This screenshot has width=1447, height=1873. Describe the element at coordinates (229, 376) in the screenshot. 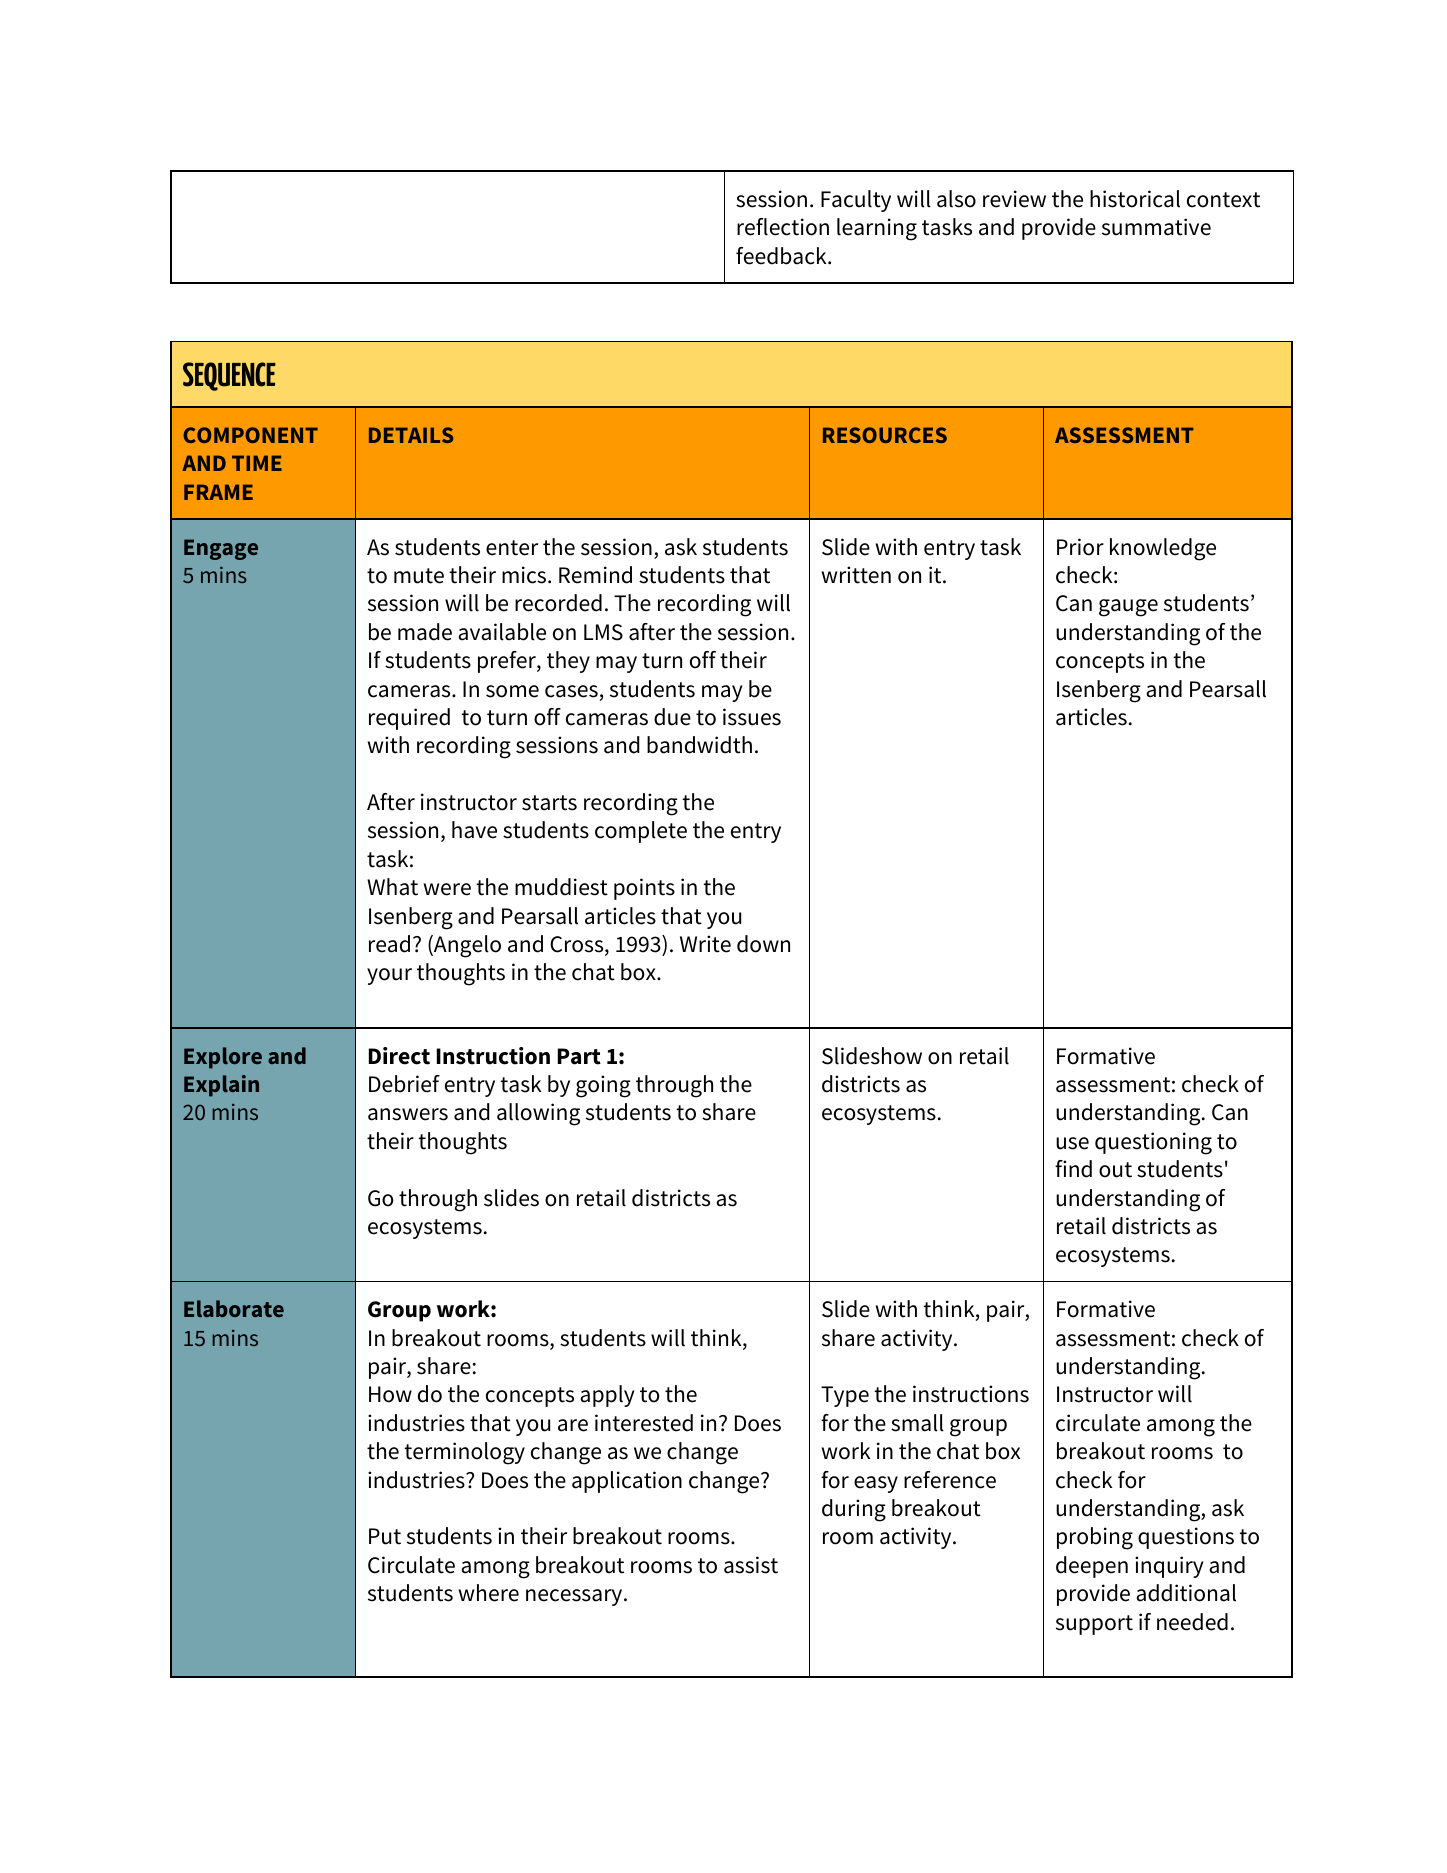

I see `SEQUENCE` at that location.
